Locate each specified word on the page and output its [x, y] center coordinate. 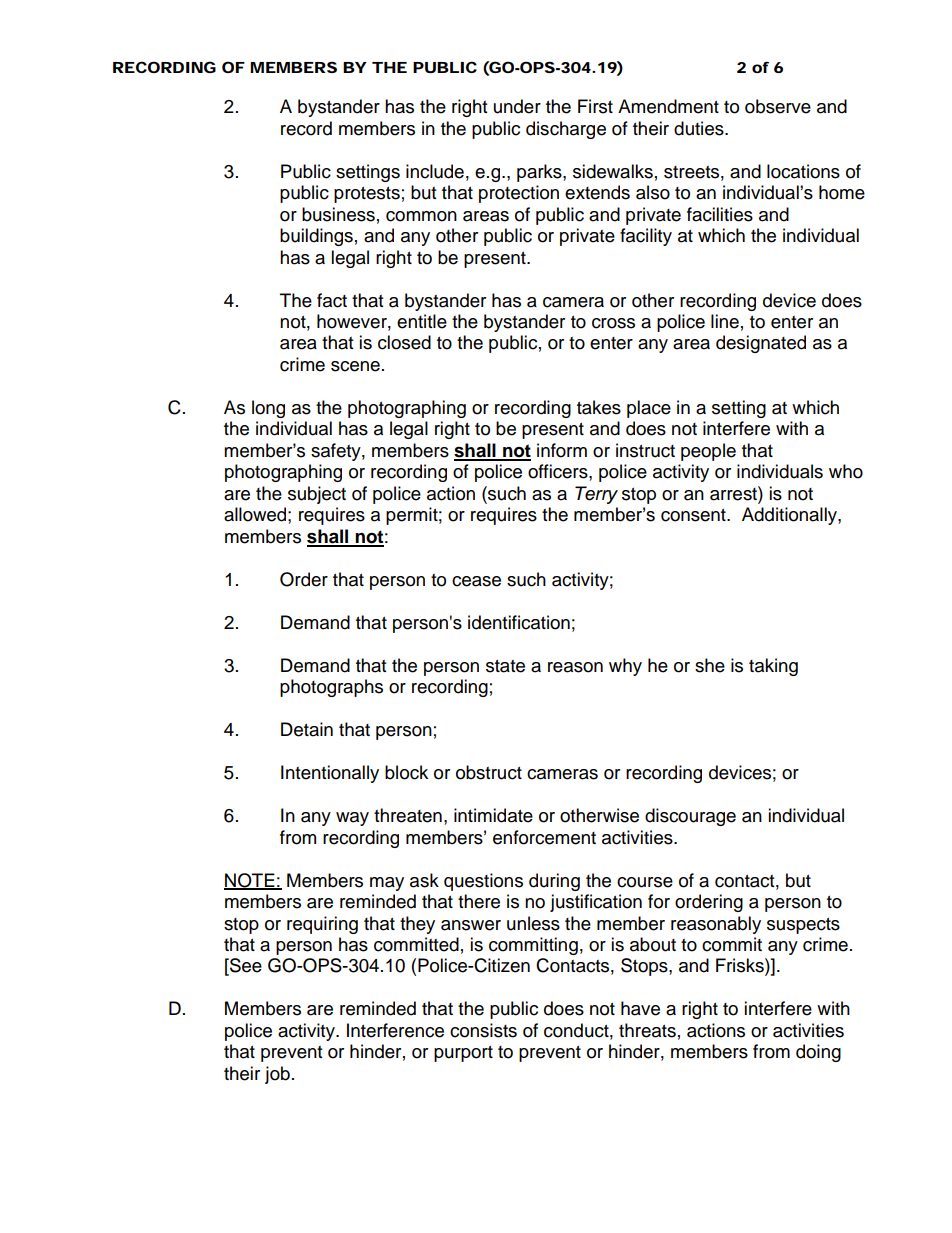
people [708, 452]
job [277, 1075]
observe [778, 106]
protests [367, 195]
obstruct [489, 772]
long [268, 409]
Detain [307, 729]
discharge [566, 130]
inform [562, 450]
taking [773, 667]
